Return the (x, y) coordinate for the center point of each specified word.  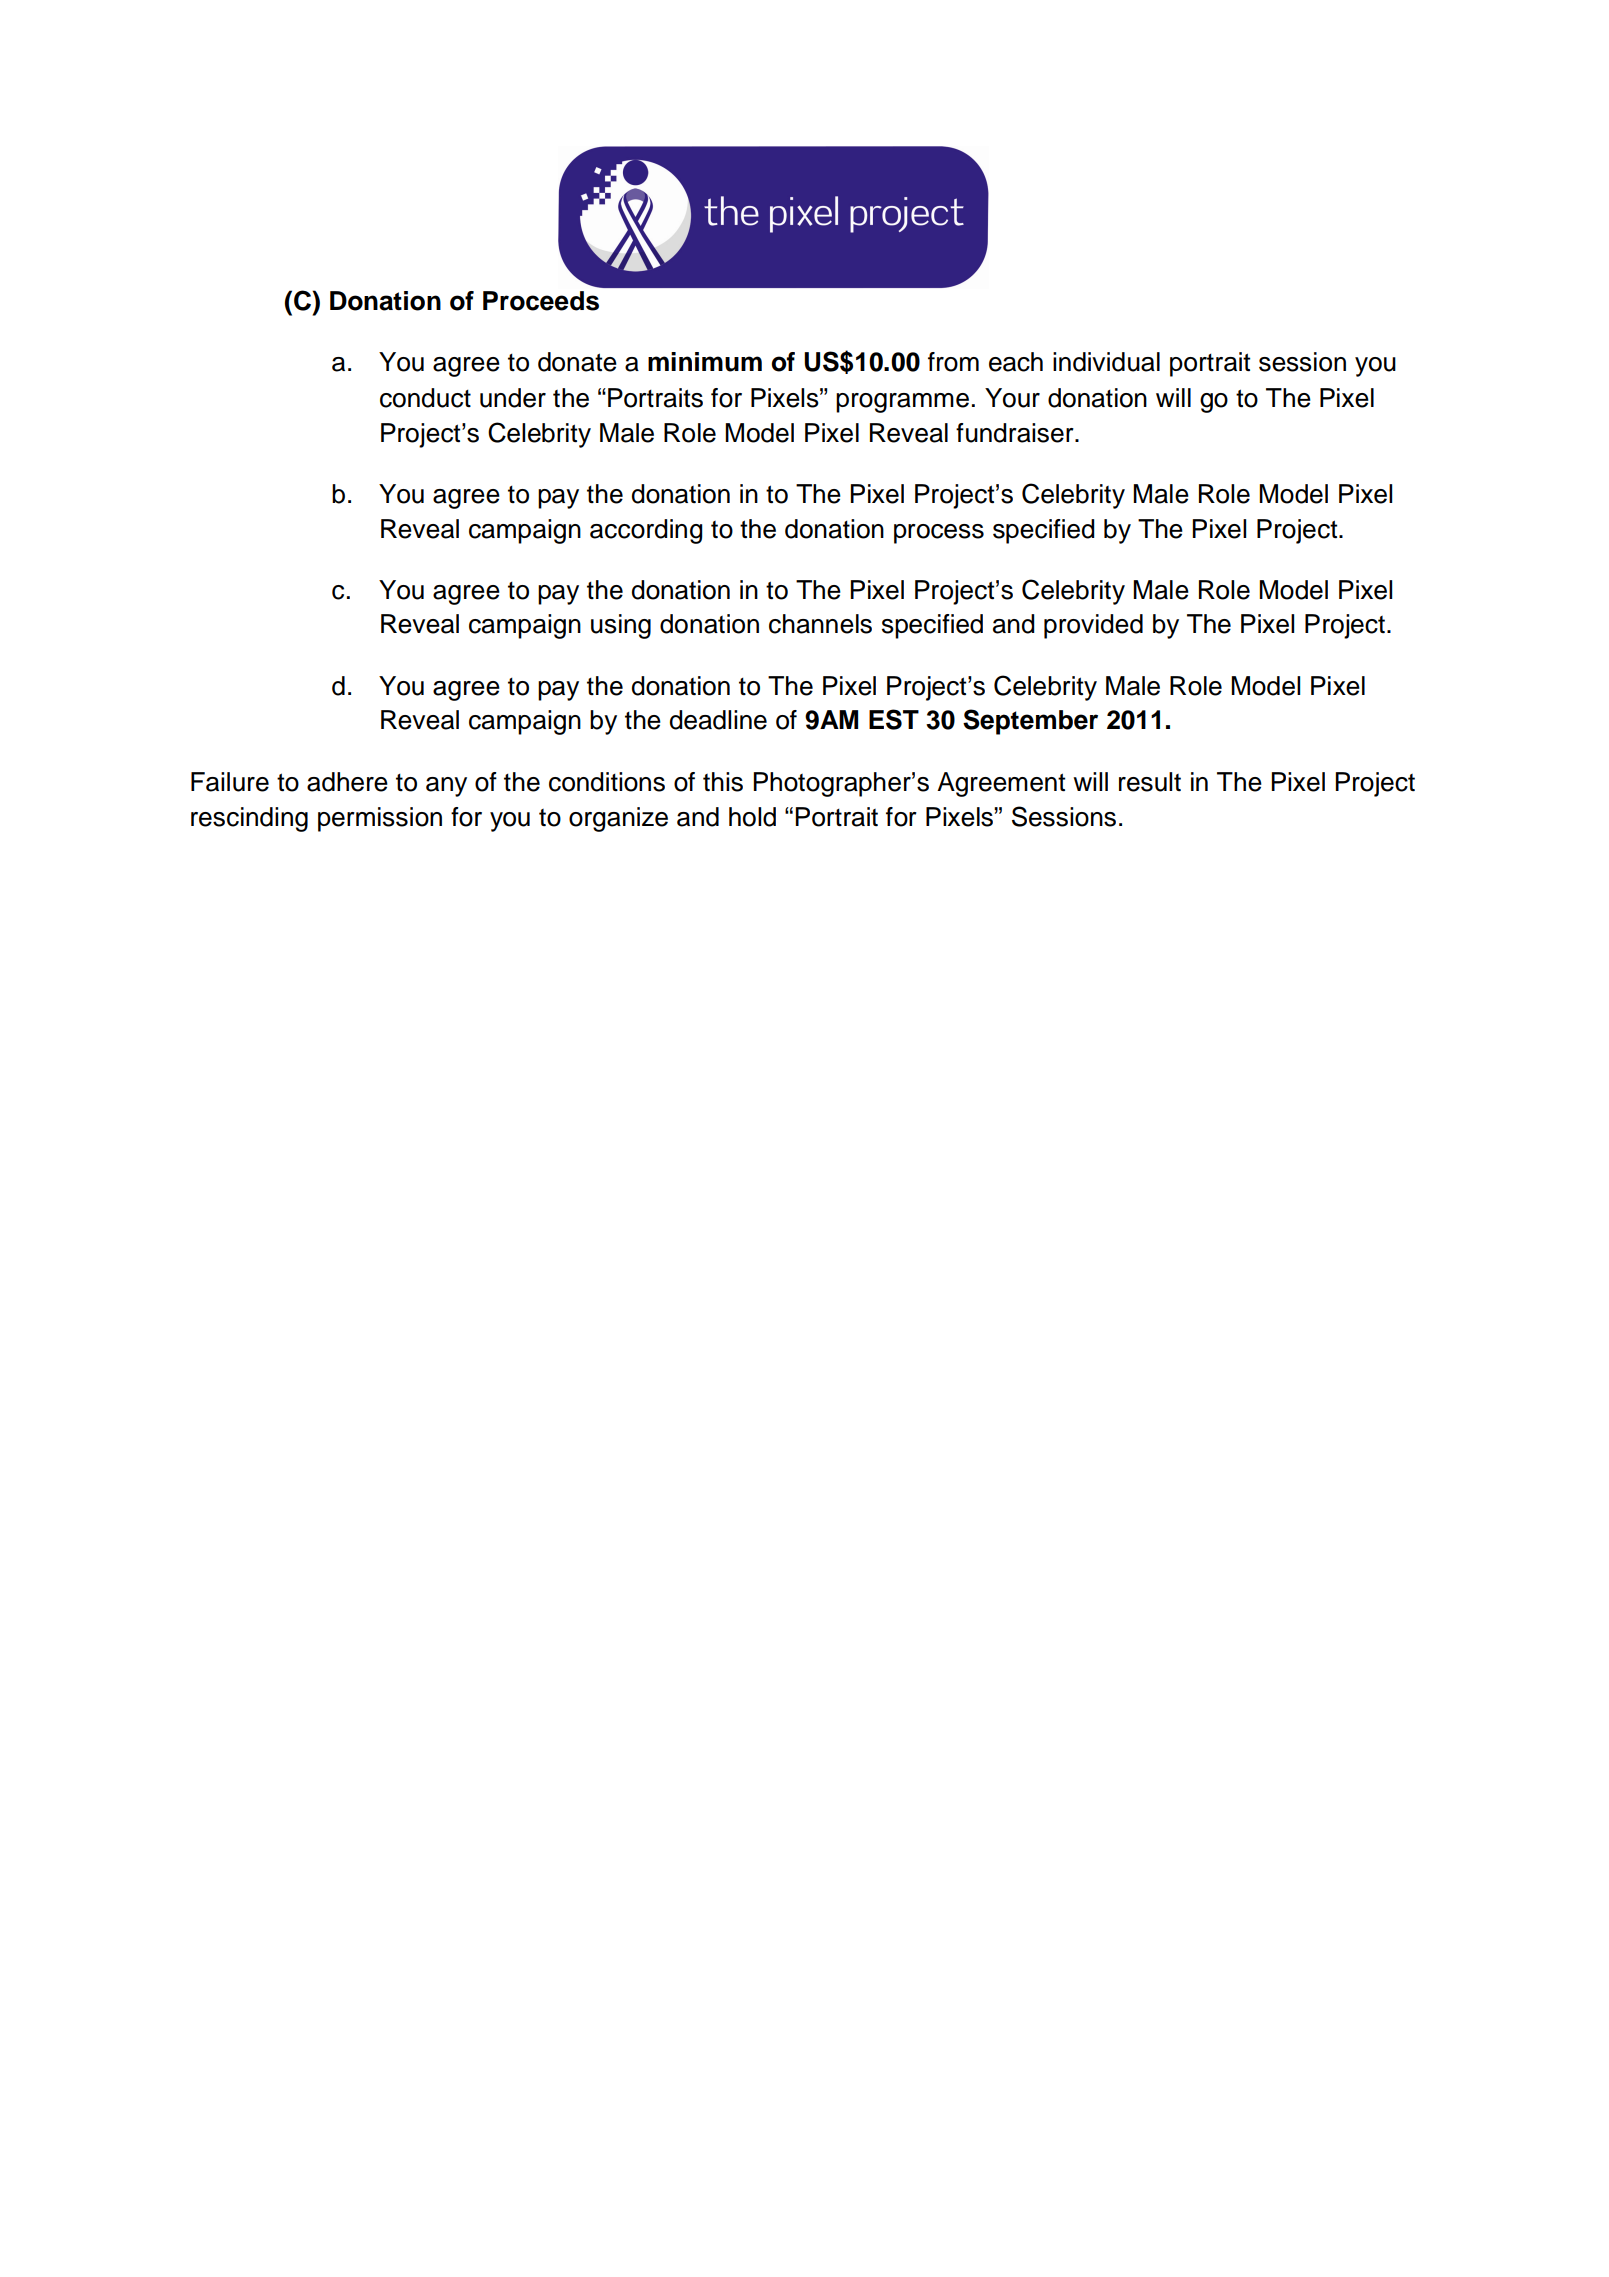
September (1030, 722)
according (646, 531)
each (1016, 362)
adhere (347, 782)
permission (380, 819)
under (513, 398)
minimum (705, 362)
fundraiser (1016, 433)
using (621, 626)
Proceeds (541, 301)
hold (752, 817)
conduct (425, 398)
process (939, 534)
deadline (718, 720)
